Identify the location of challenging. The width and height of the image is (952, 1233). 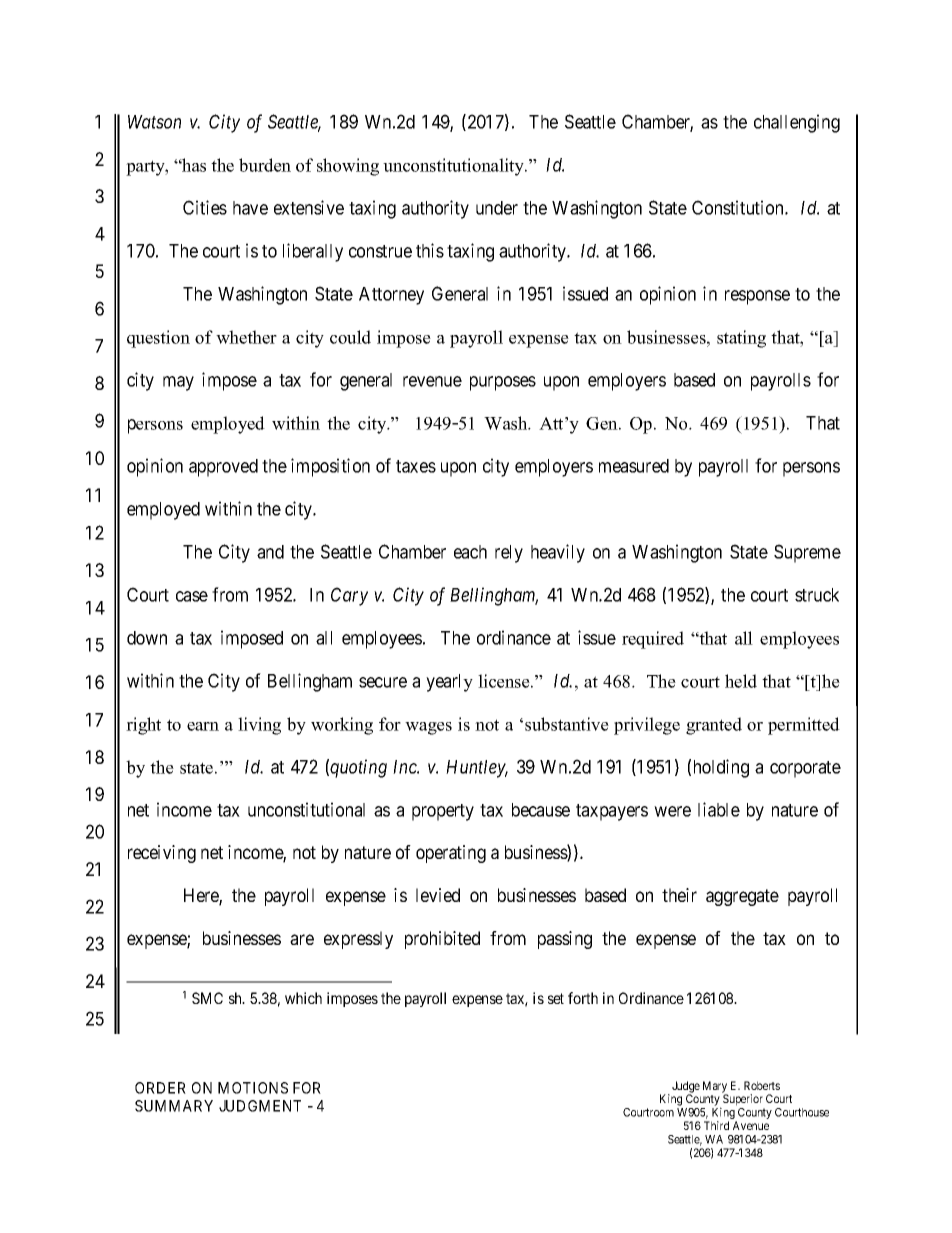
(797, 123).
